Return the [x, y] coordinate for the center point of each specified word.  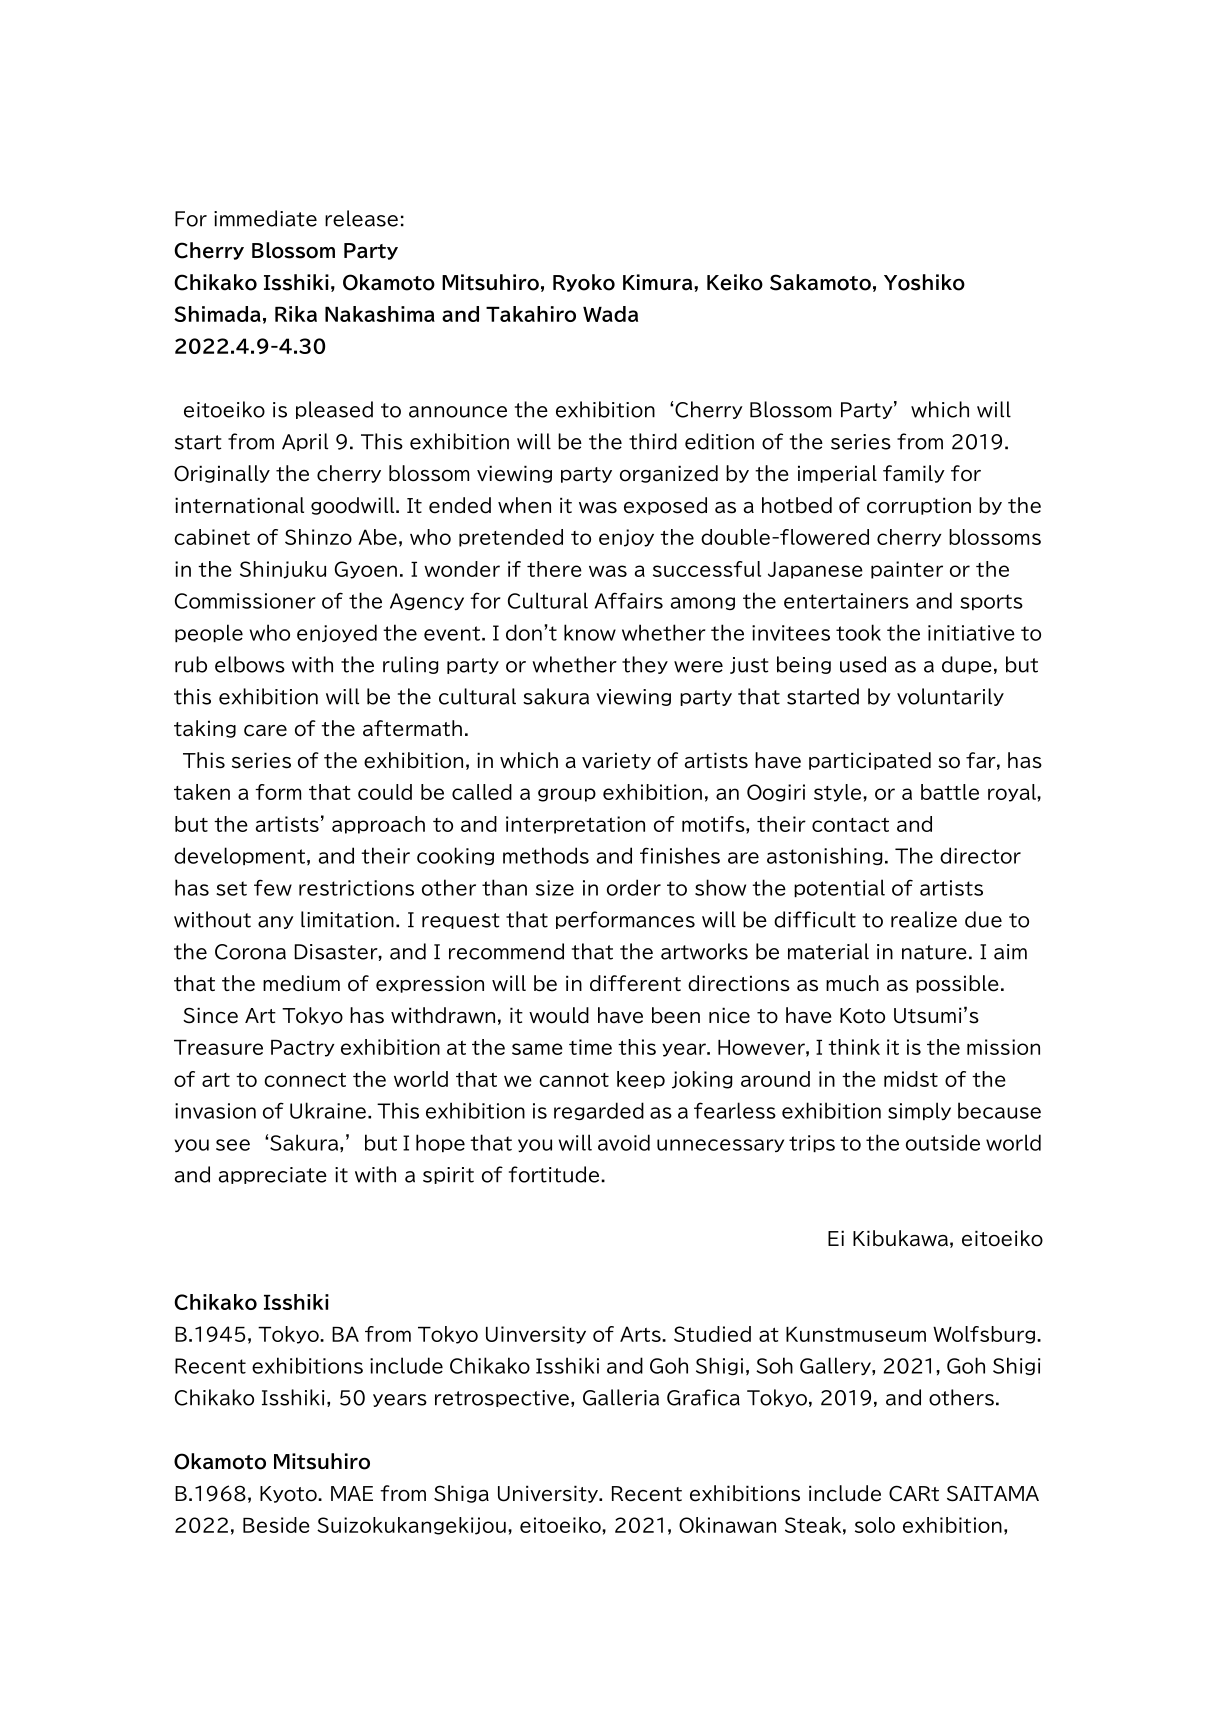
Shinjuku [283, 570]
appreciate [273, 1175]
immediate [265, 218]
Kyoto [289, 1494]
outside [943, 1142]
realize [924, 919]
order [634, 887]
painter [907, 570]
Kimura [659, 282]
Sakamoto [820, 282]
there [554, 569]
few [273, 887]
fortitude [555, 1174]
